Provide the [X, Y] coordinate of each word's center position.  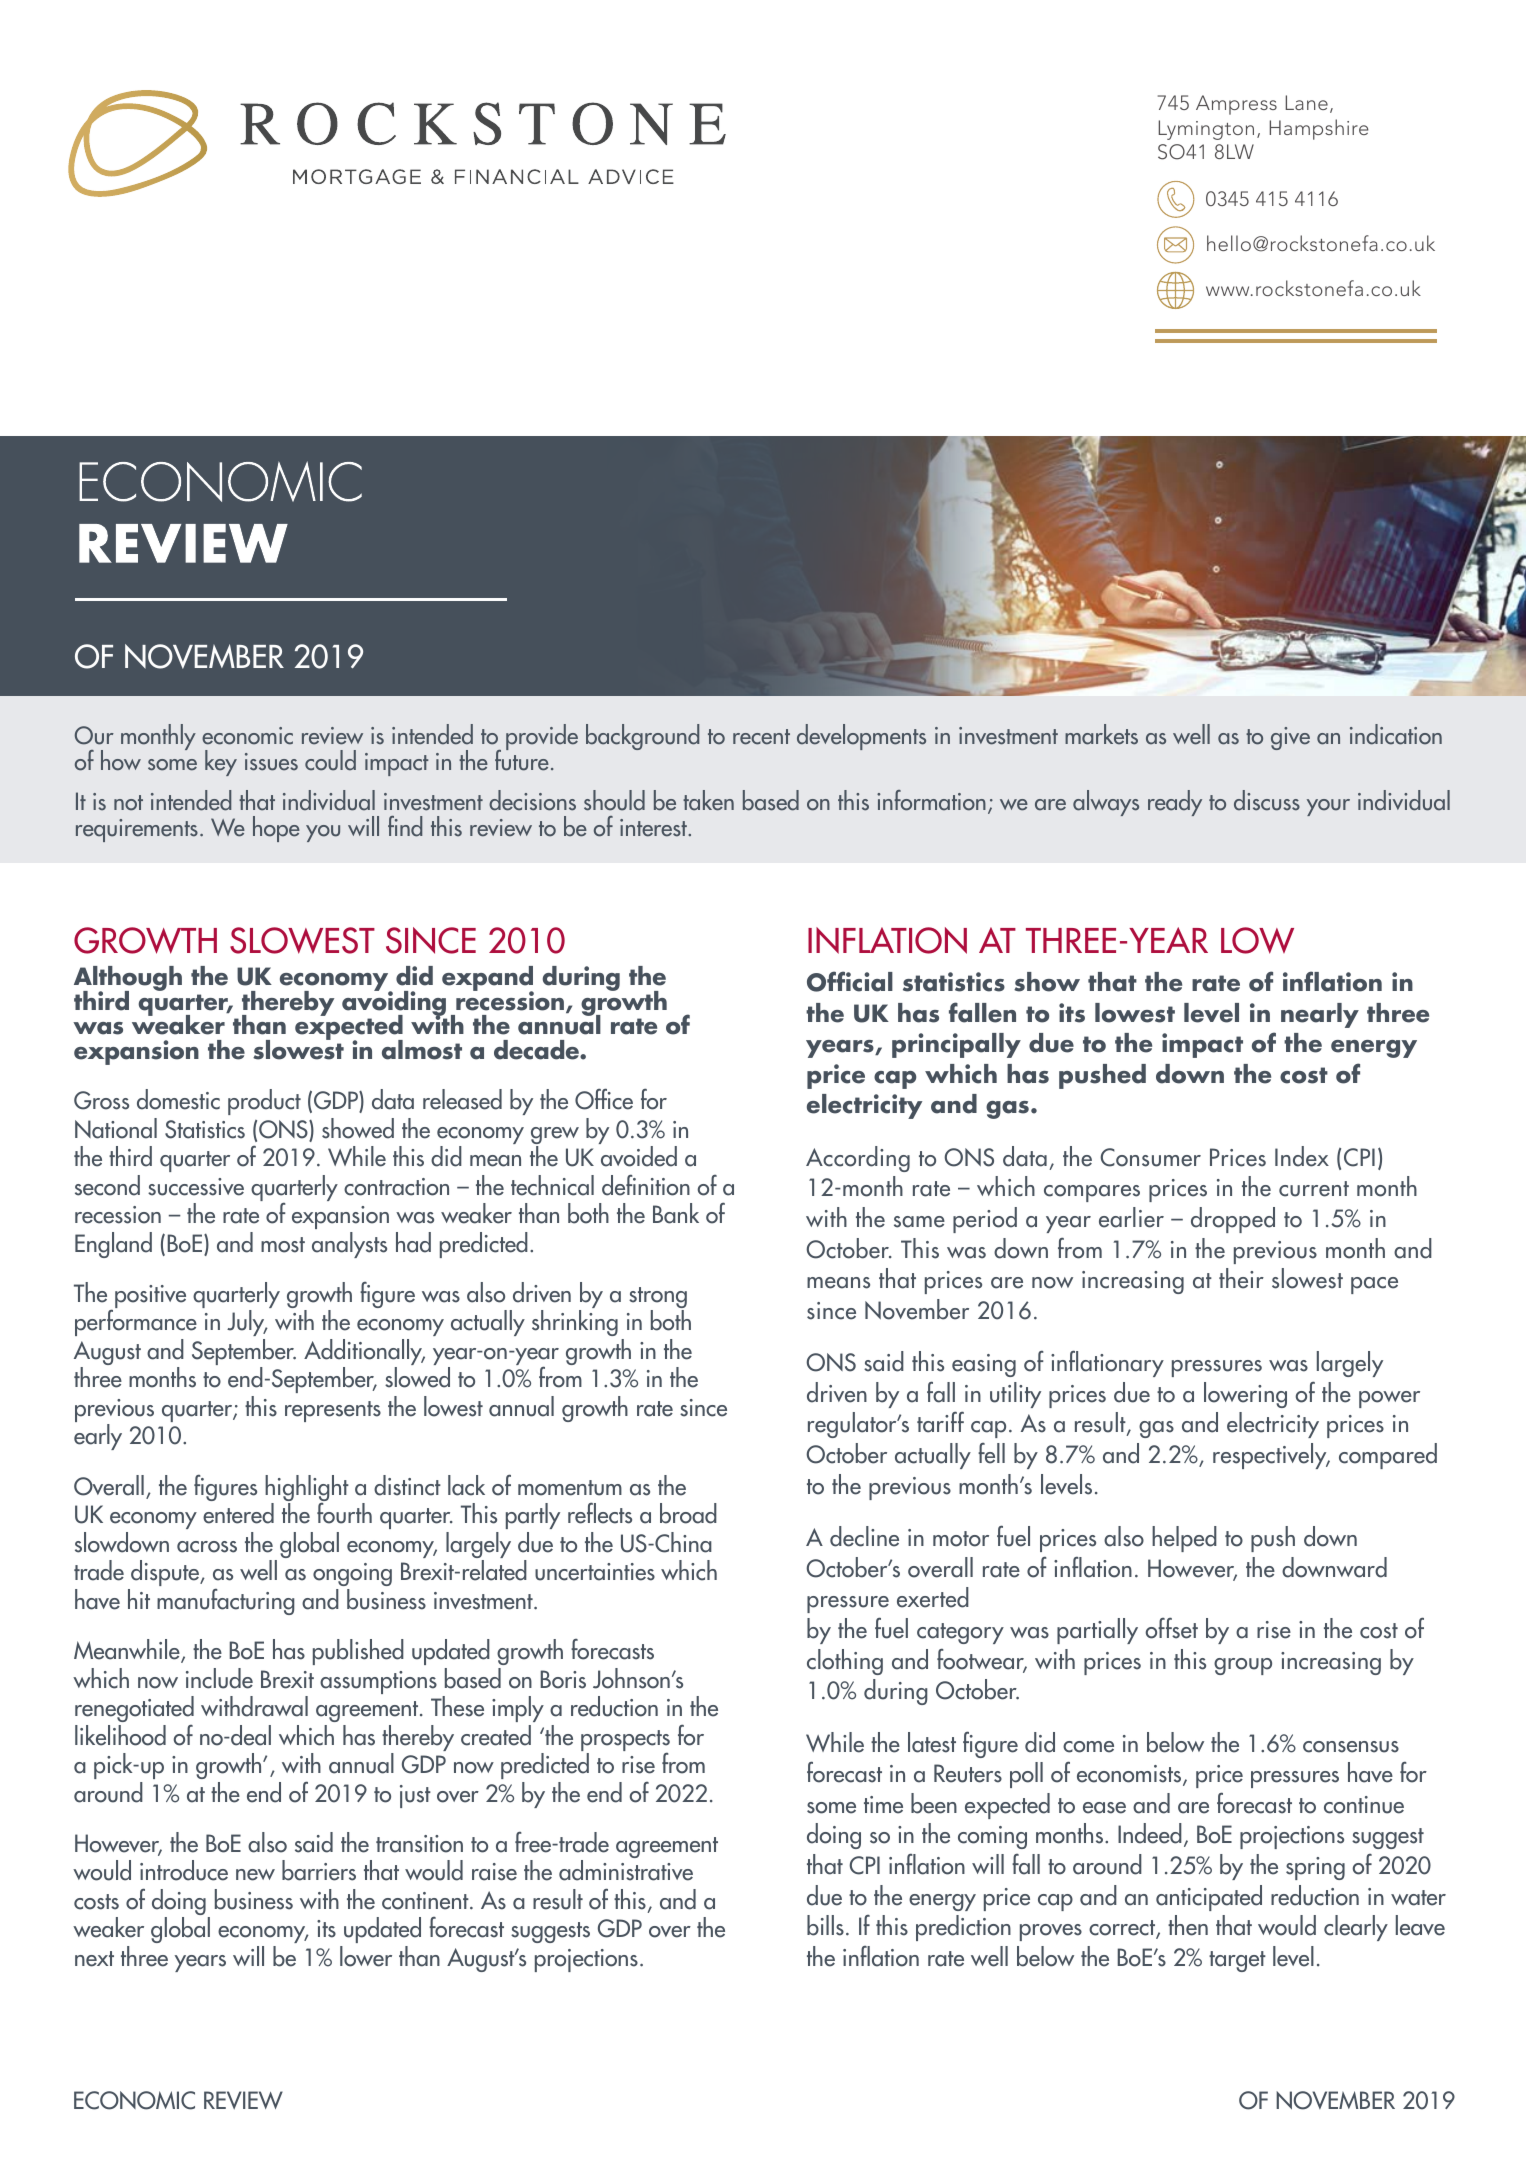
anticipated [1209, 1898]
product [264, 1102]
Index [1302, 1156]
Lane [1307, 102]
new [255, 1875]
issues [271, 762]
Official [850, 981]
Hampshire [1319, 129]
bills [825, 1925]
